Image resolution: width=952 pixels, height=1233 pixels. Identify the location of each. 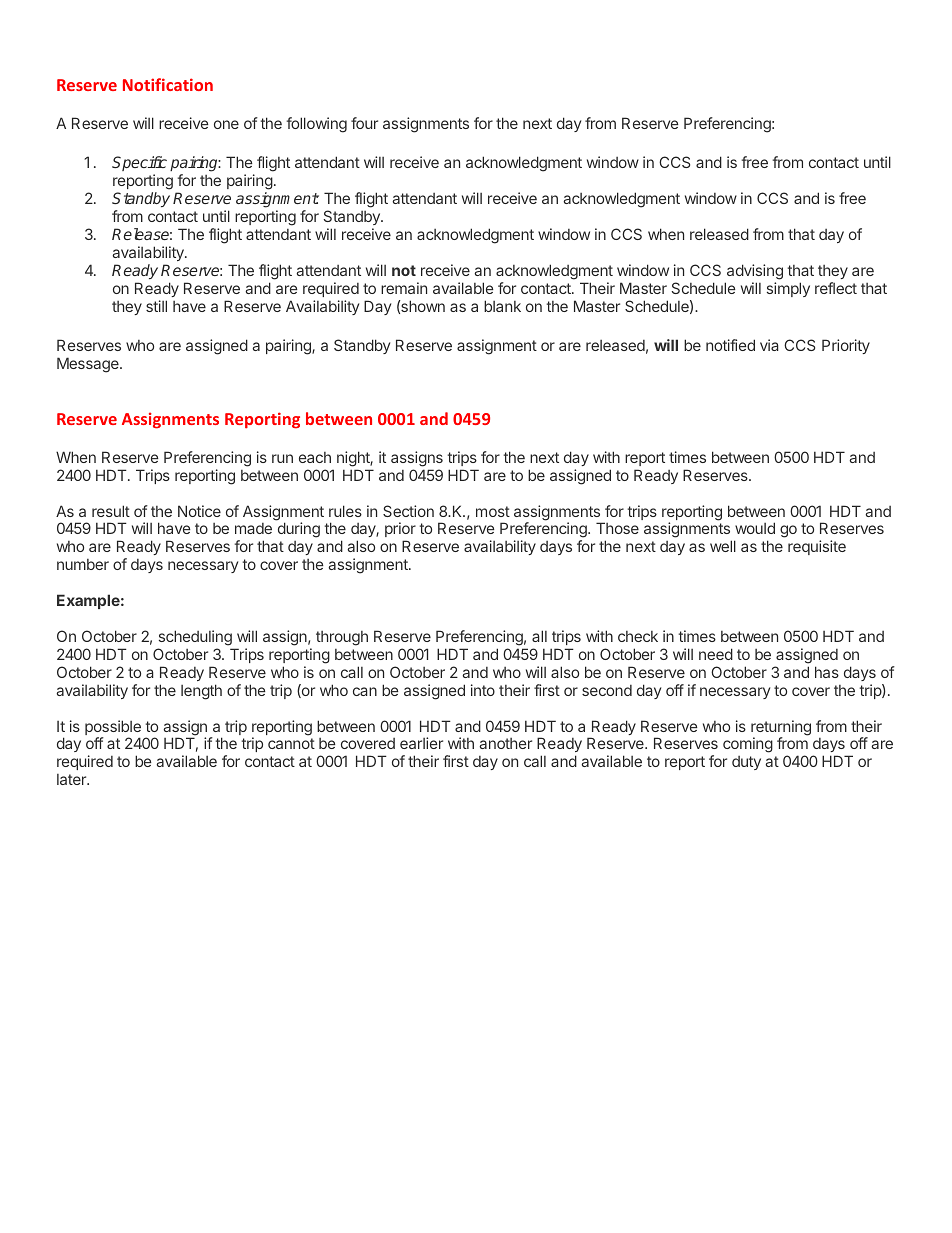
(315, 457).
